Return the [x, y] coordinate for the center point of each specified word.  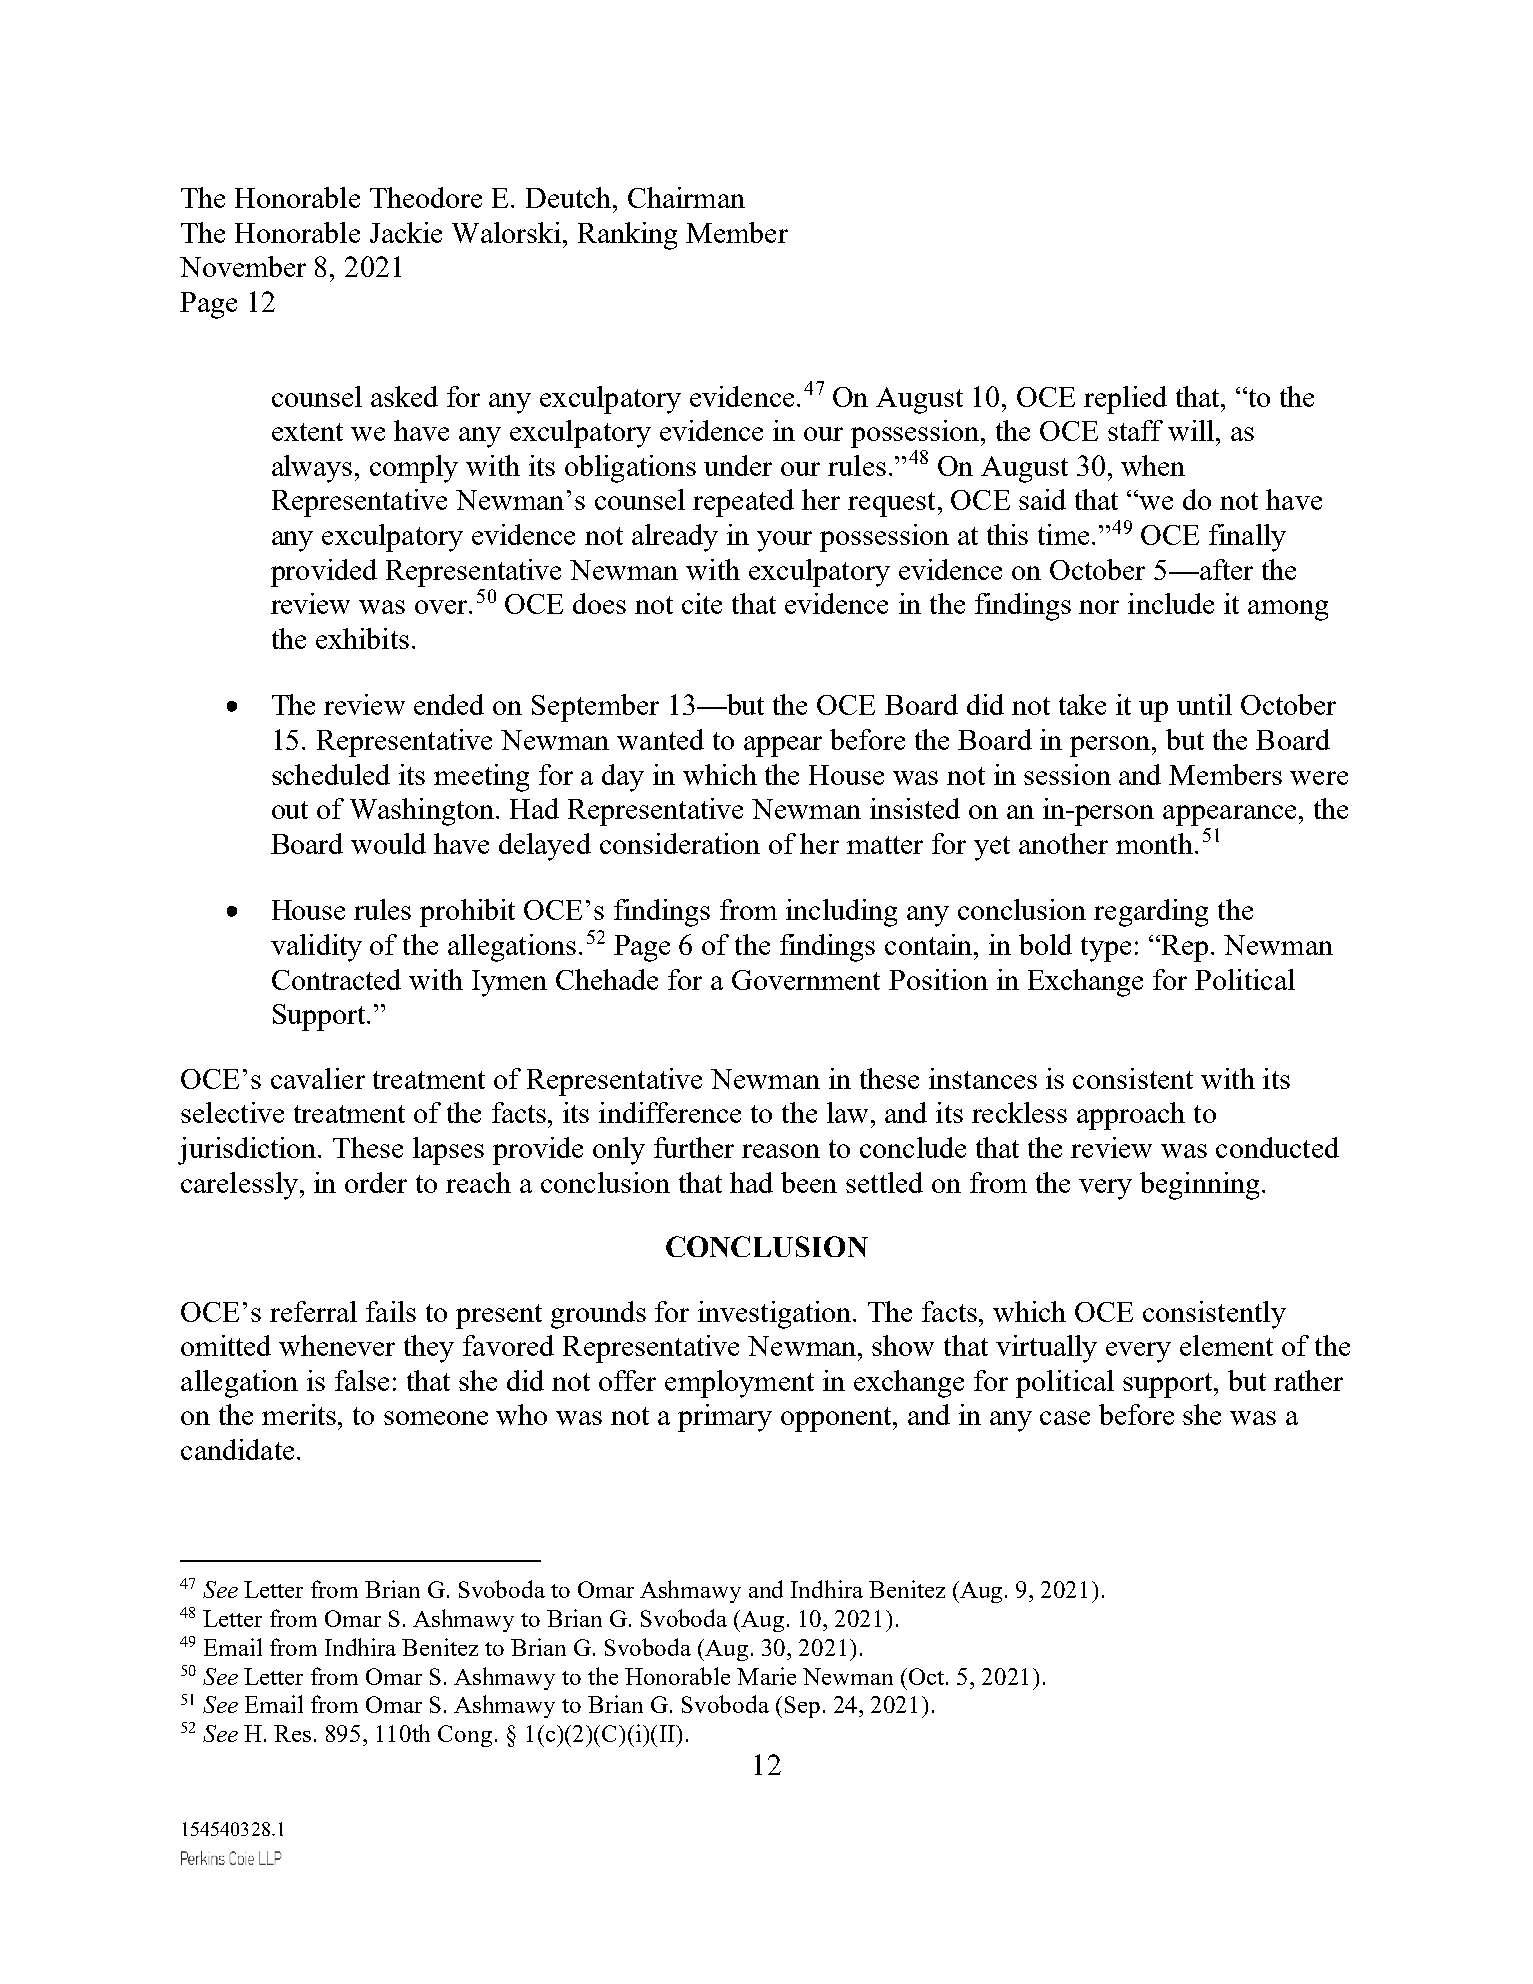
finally [1247, 538]
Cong [465, 1736]
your [784, 541]
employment [739, 1384]
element [1226, 1345]
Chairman [686, 197]
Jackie [406, 232]
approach [1131, 1116]
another [1063, 843]
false [362, 1380]
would [388, 843]
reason [781, 1151]
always [312, 469]
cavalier [318, 1078]
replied [1125, 400]
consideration [680, 843]
